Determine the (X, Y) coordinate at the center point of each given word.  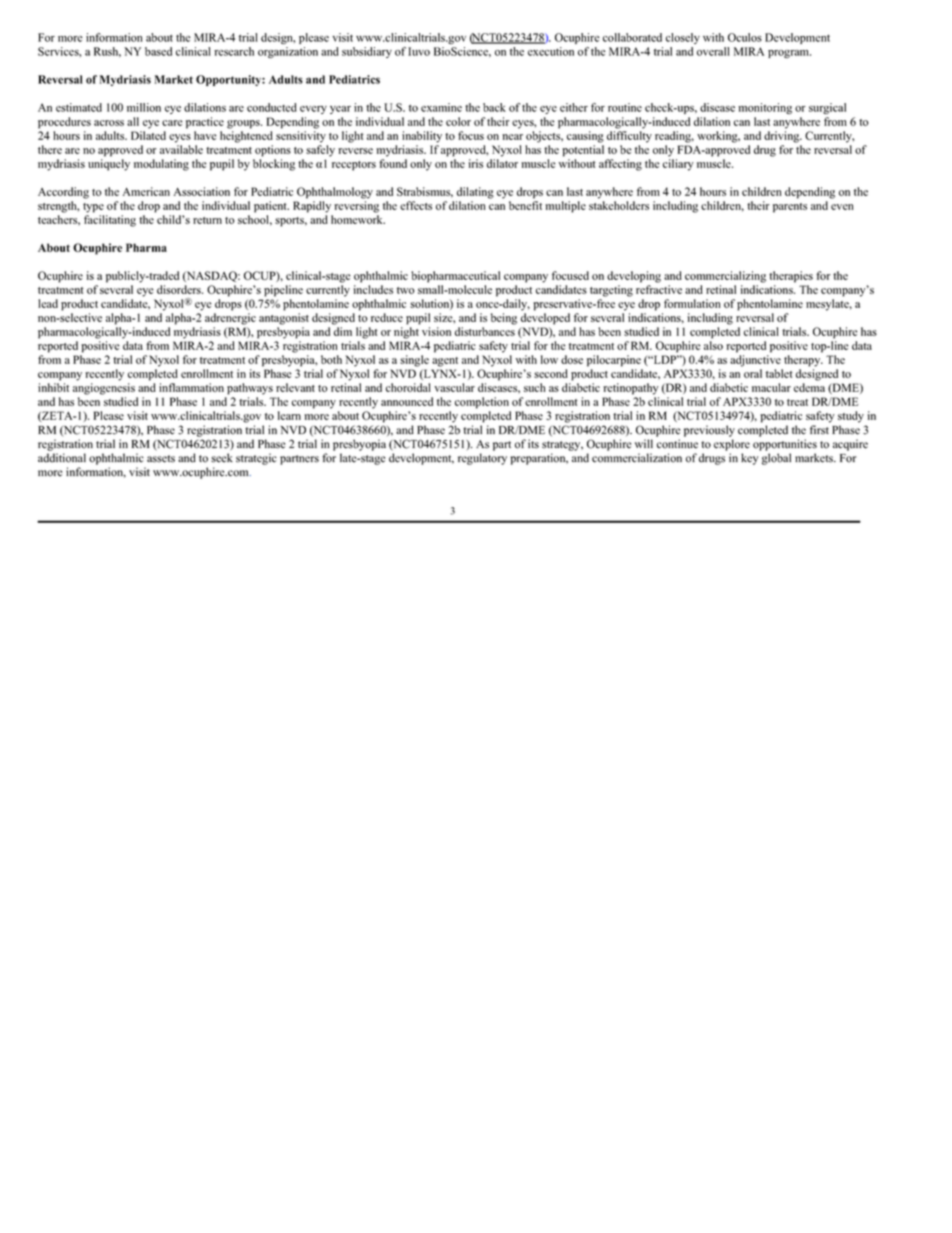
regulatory (482, 459)
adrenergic (230, 319)
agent (445, 362)
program (789, 54)
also (713, 345)
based (158, 51)
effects (416, 205)
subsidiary (367, 52)
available (181, 149)
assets (161, 459)
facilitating (110, 221)
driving (783, 137)
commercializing (725, 277)
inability (422, 137)
